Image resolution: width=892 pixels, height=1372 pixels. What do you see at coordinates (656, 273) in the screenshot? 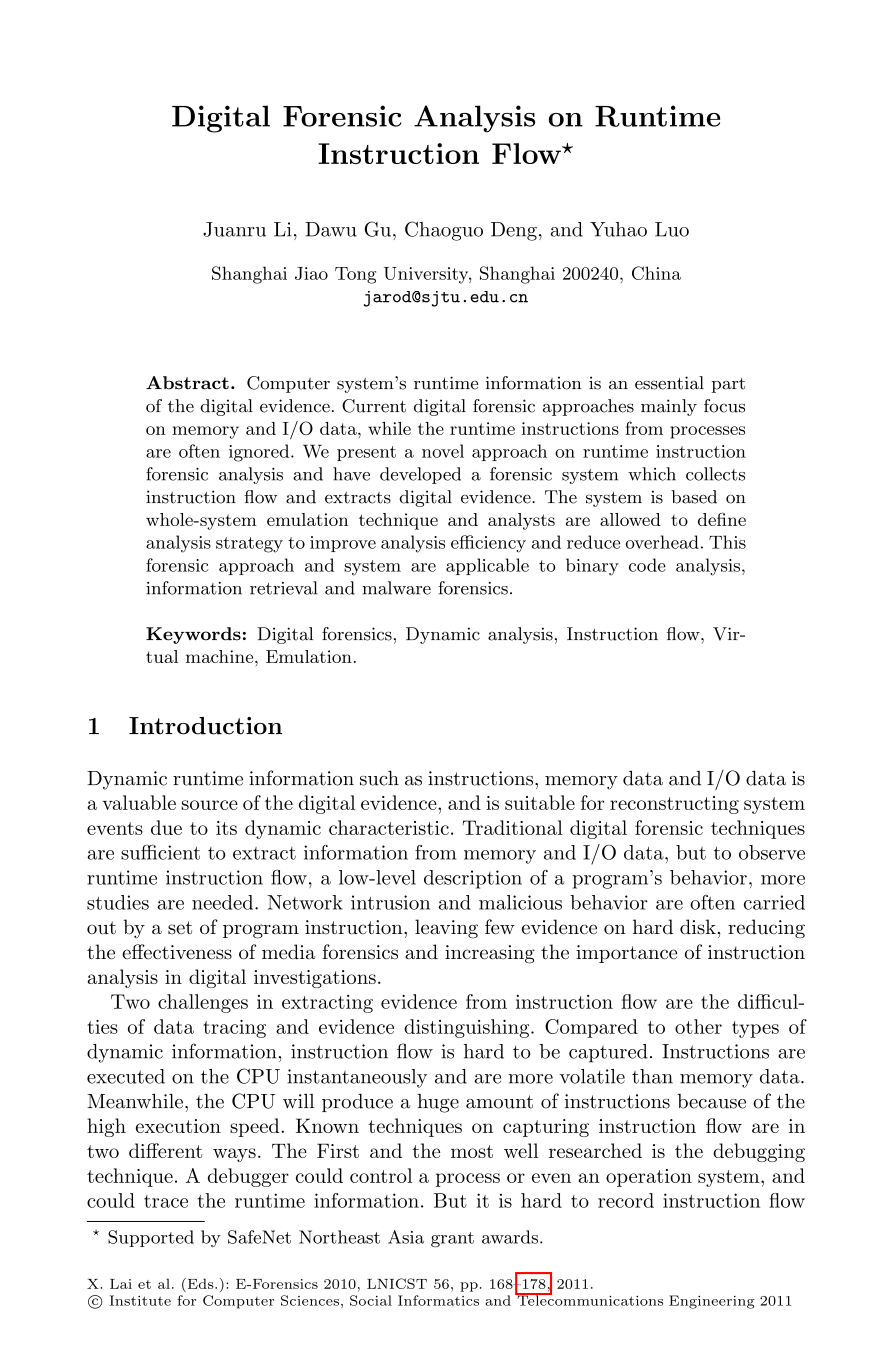
I see `China` at bounding box center [656, 273].
